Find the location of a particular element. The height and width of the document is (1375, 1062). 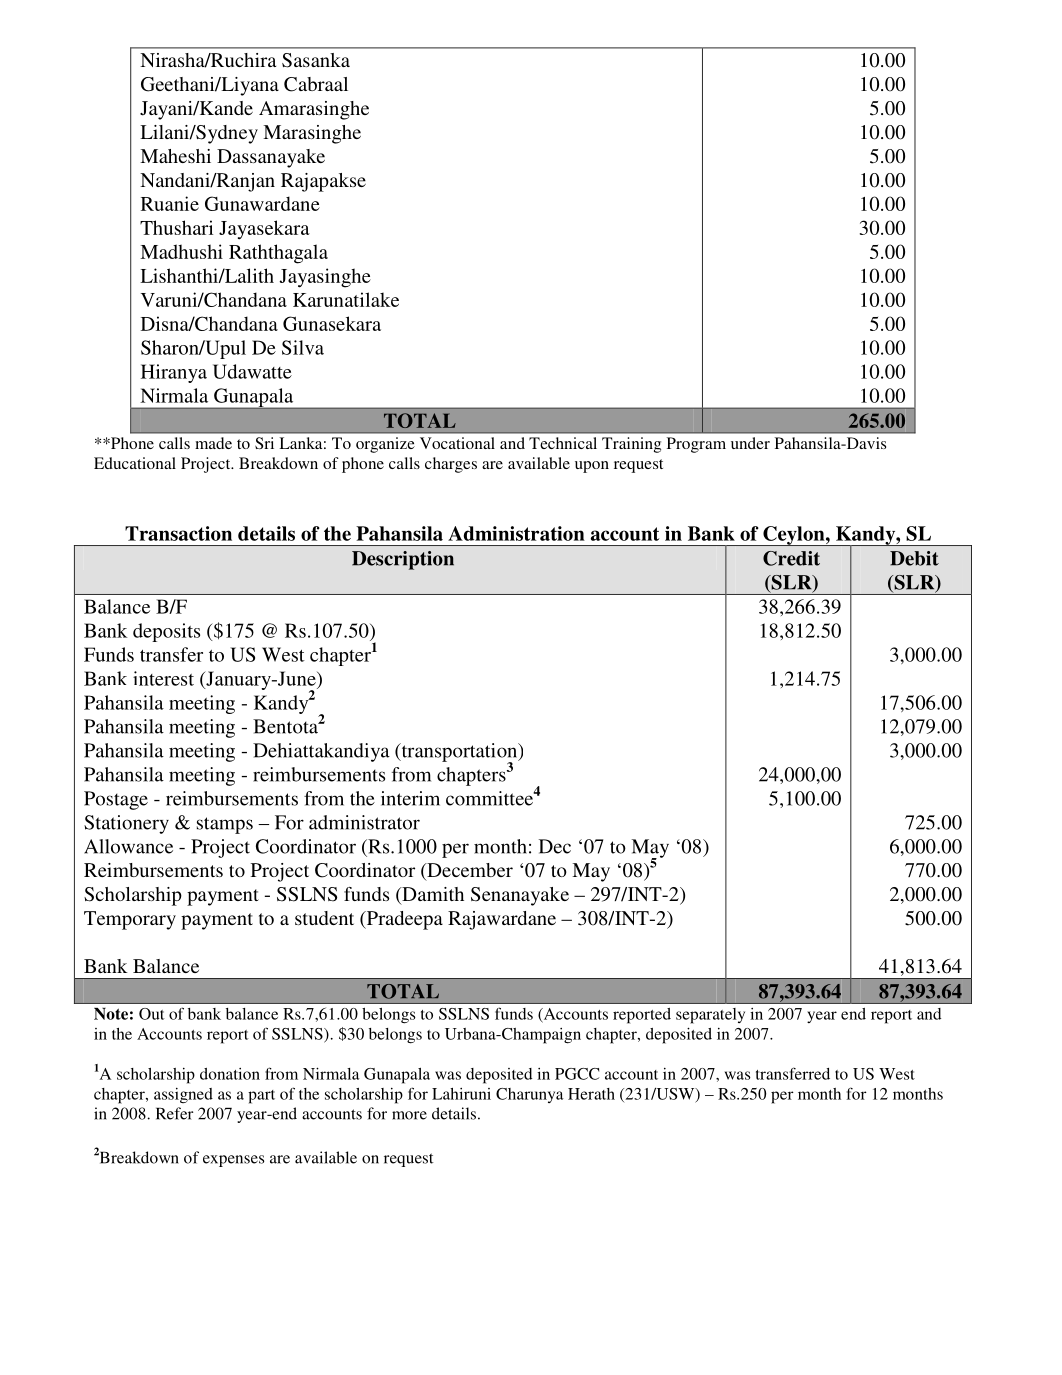

Description is located at coordinates (403, 560).
